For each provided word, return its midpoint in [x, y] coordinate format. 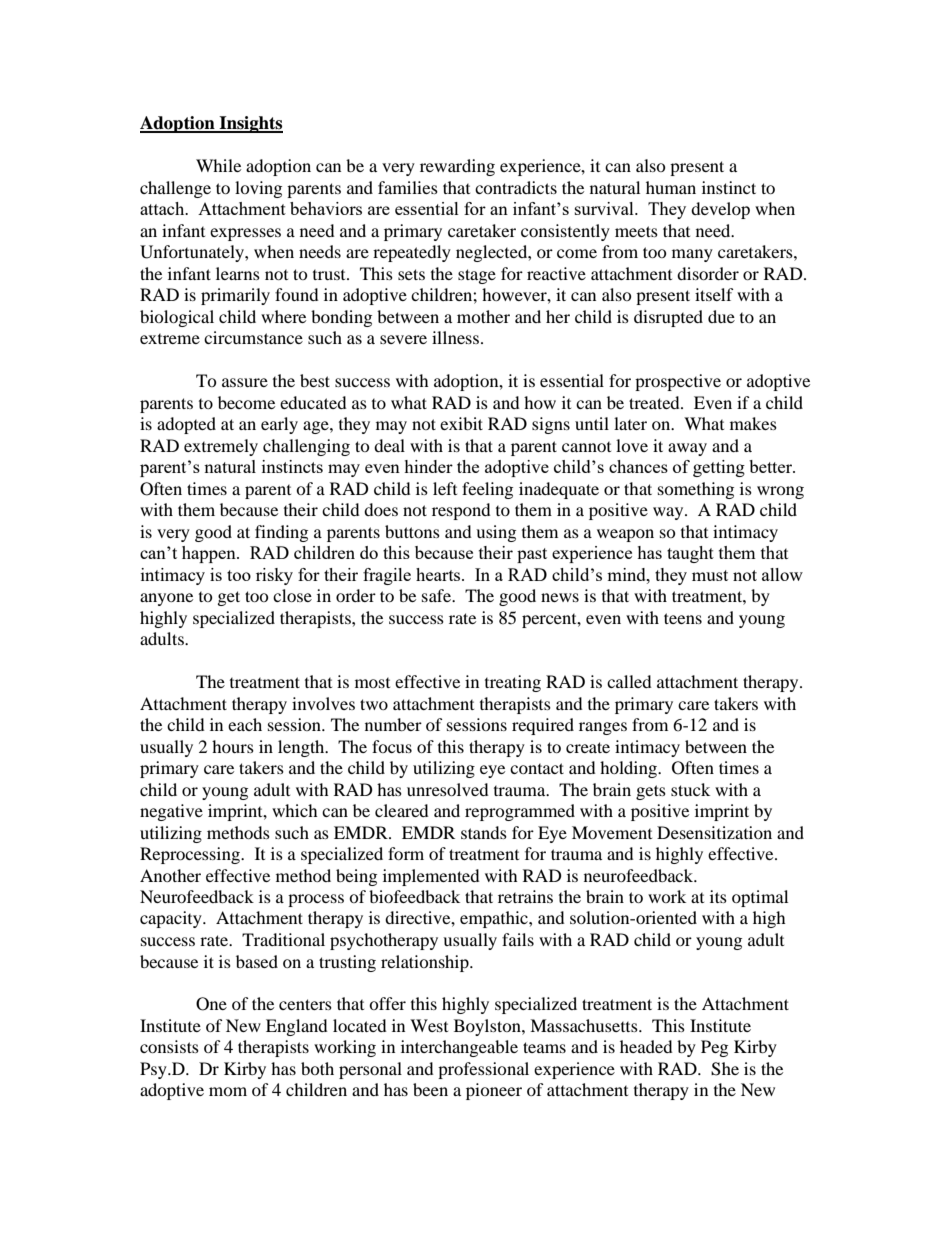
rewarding [457, 167]
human [671, 187]
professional [483, 1070]
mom [228, 1091]
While [218, 165]
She [725, 1069]
